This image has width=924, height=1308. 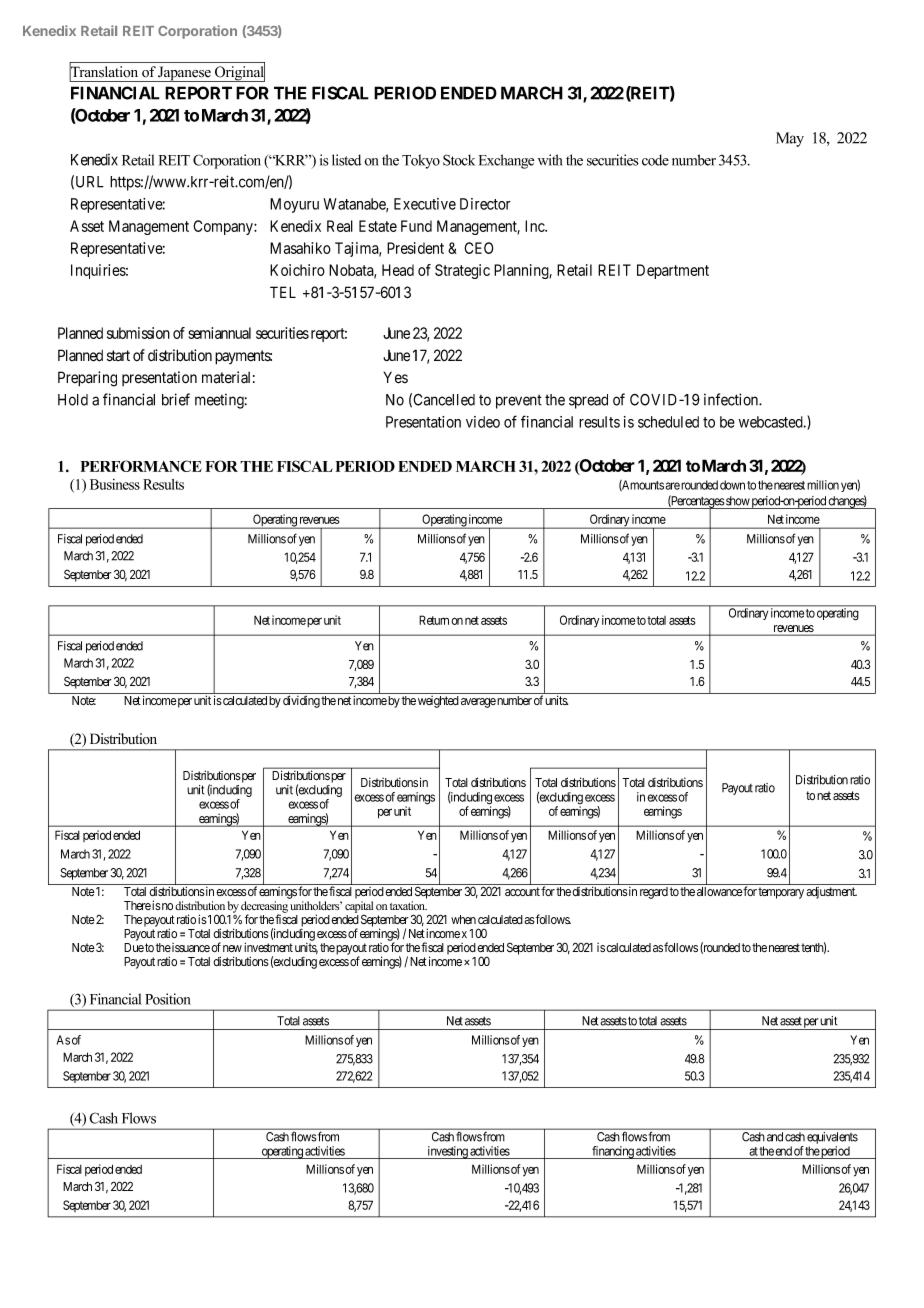 What do you see at coordinates (459, 160) in the image?
I see `Stock` at bounding box center [459, 160].
